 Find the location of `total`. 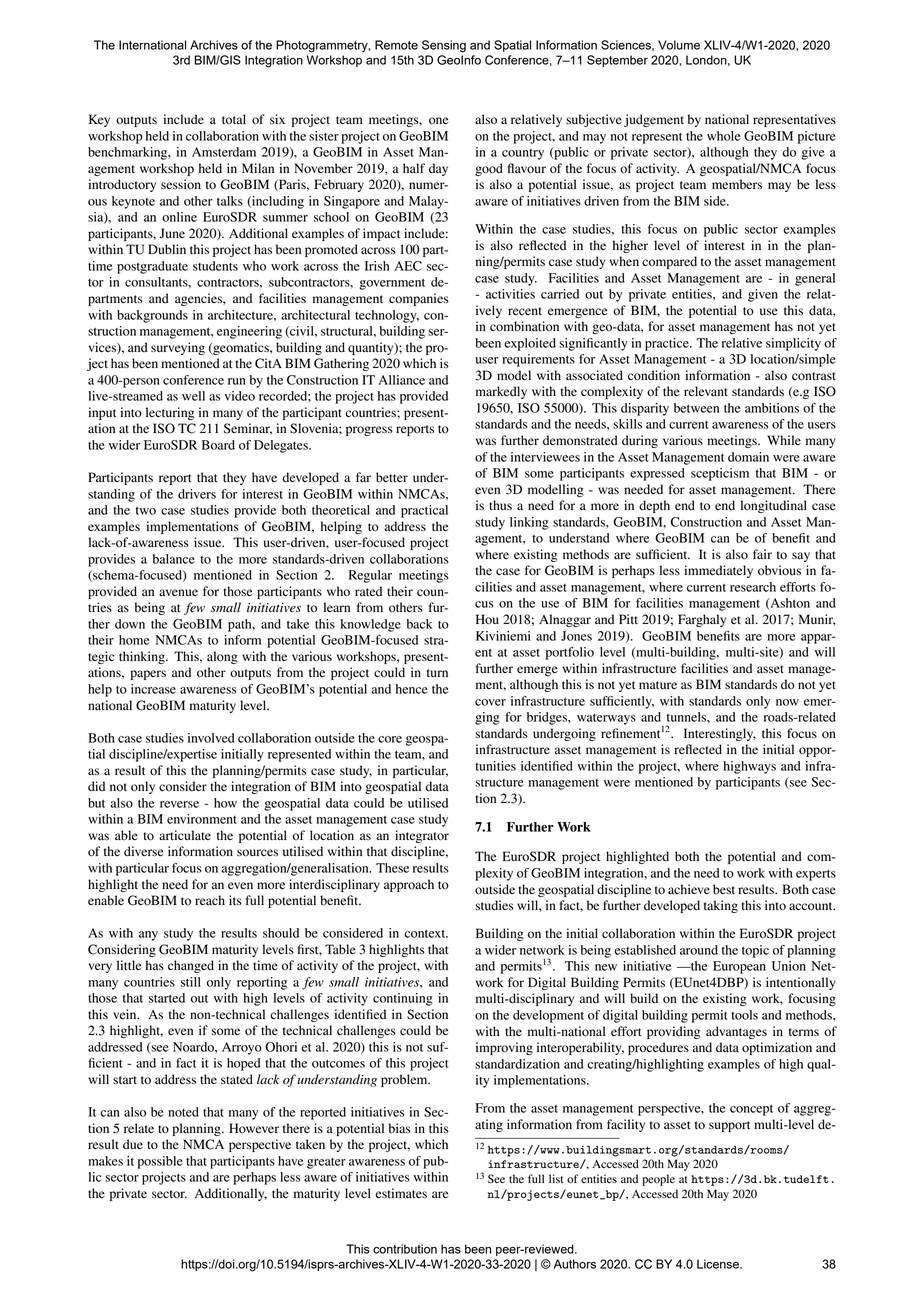

total is located at coordinates (234, 119).
